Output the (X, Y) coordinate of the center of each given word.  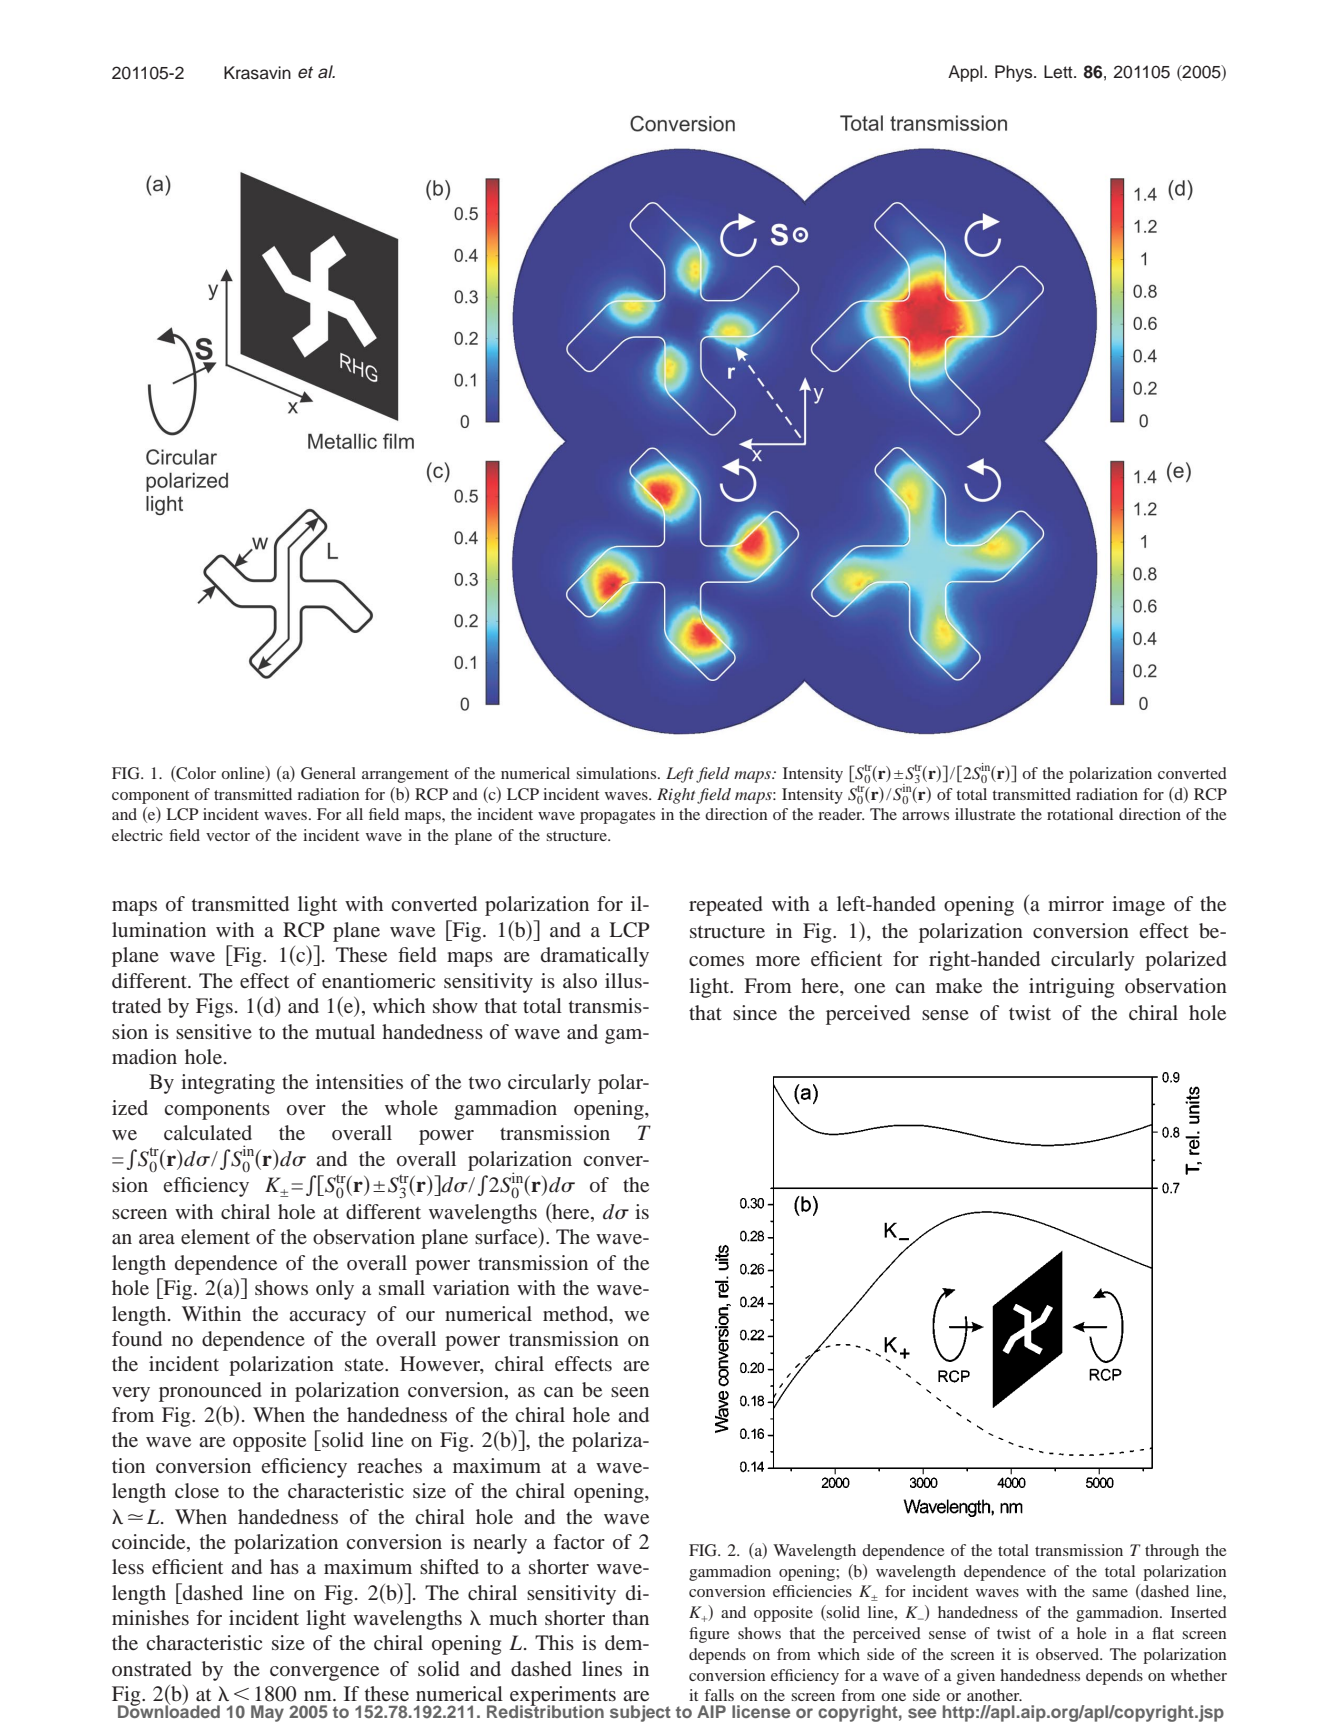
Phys (1015, 73)
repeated (726, 906)
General (328, 773)
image (1138, 906)
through (1172, 1552)
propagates (617, 817)
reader (841, 814)
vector (228, 836)
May (267, 1713)
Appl (966, 73)
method (577, 1313)
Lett (1059, 72)
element (215, 1236)
